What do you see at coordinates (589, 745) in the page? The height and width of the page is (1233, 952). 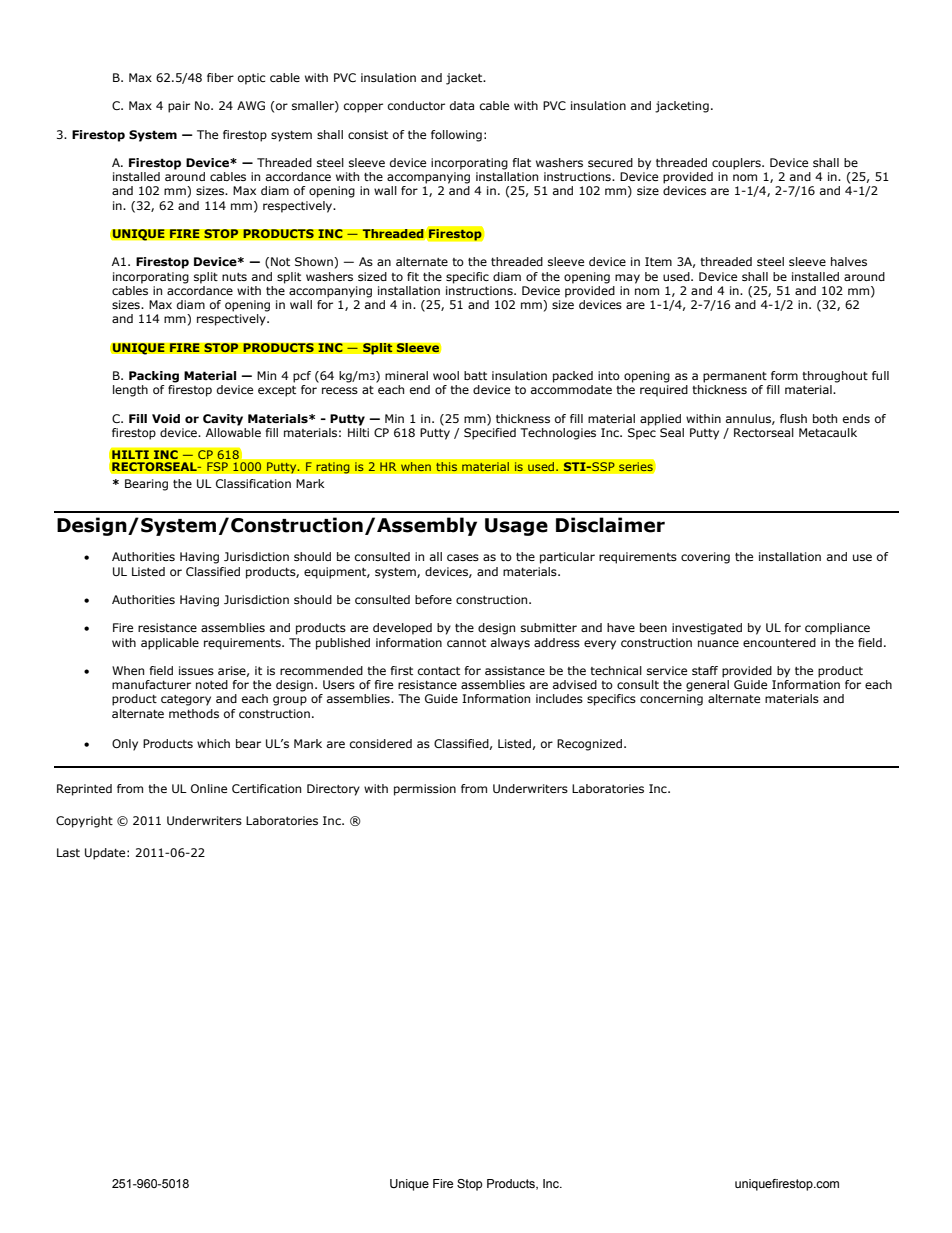 I see `Recognized` at bounding box center [589, 745].
